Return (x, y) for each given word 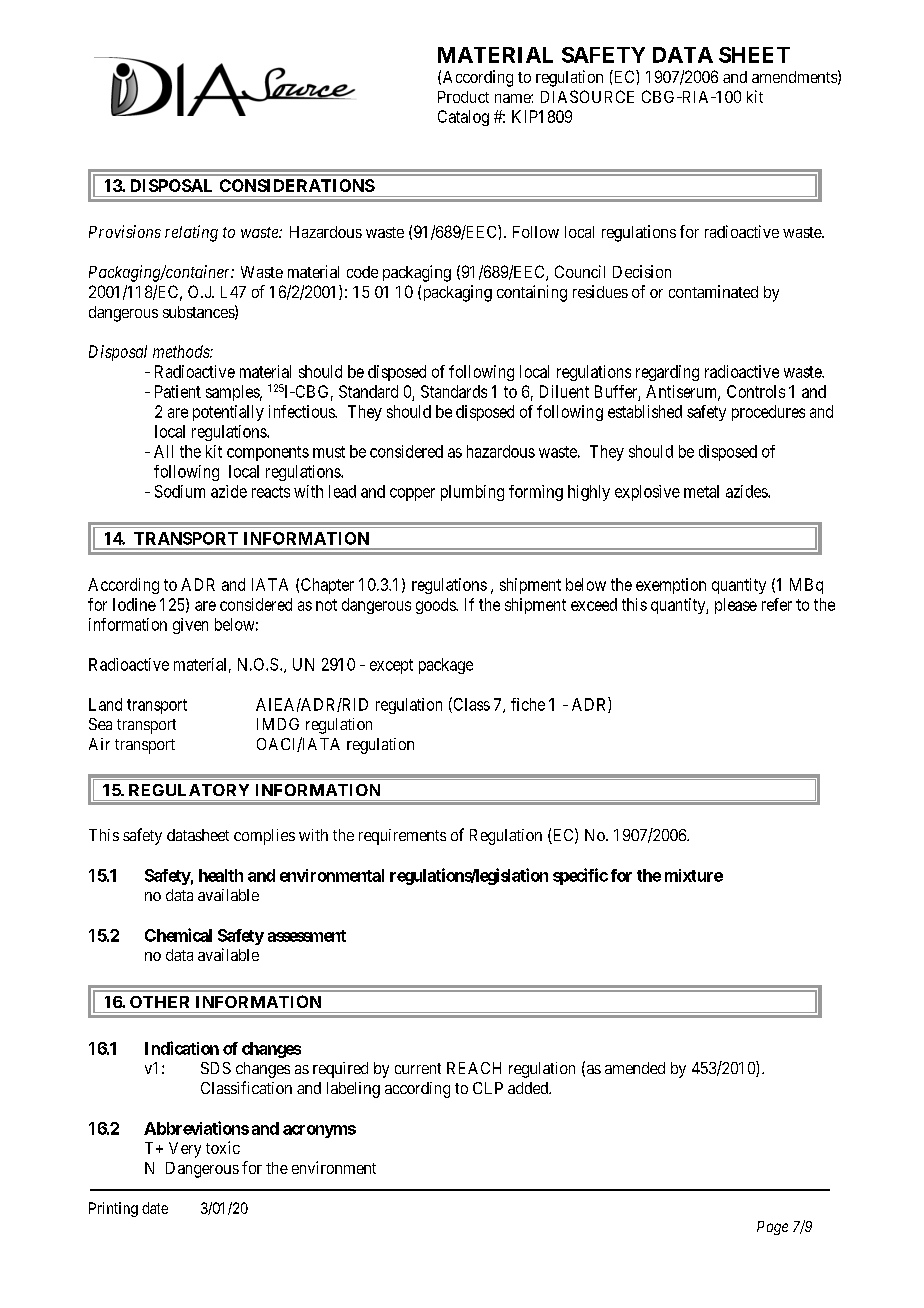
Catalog (463, 118)
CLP (488, 1088)
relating (191, 233)
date (155, 1208)
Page (772, 1228)
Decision (642, 271)
